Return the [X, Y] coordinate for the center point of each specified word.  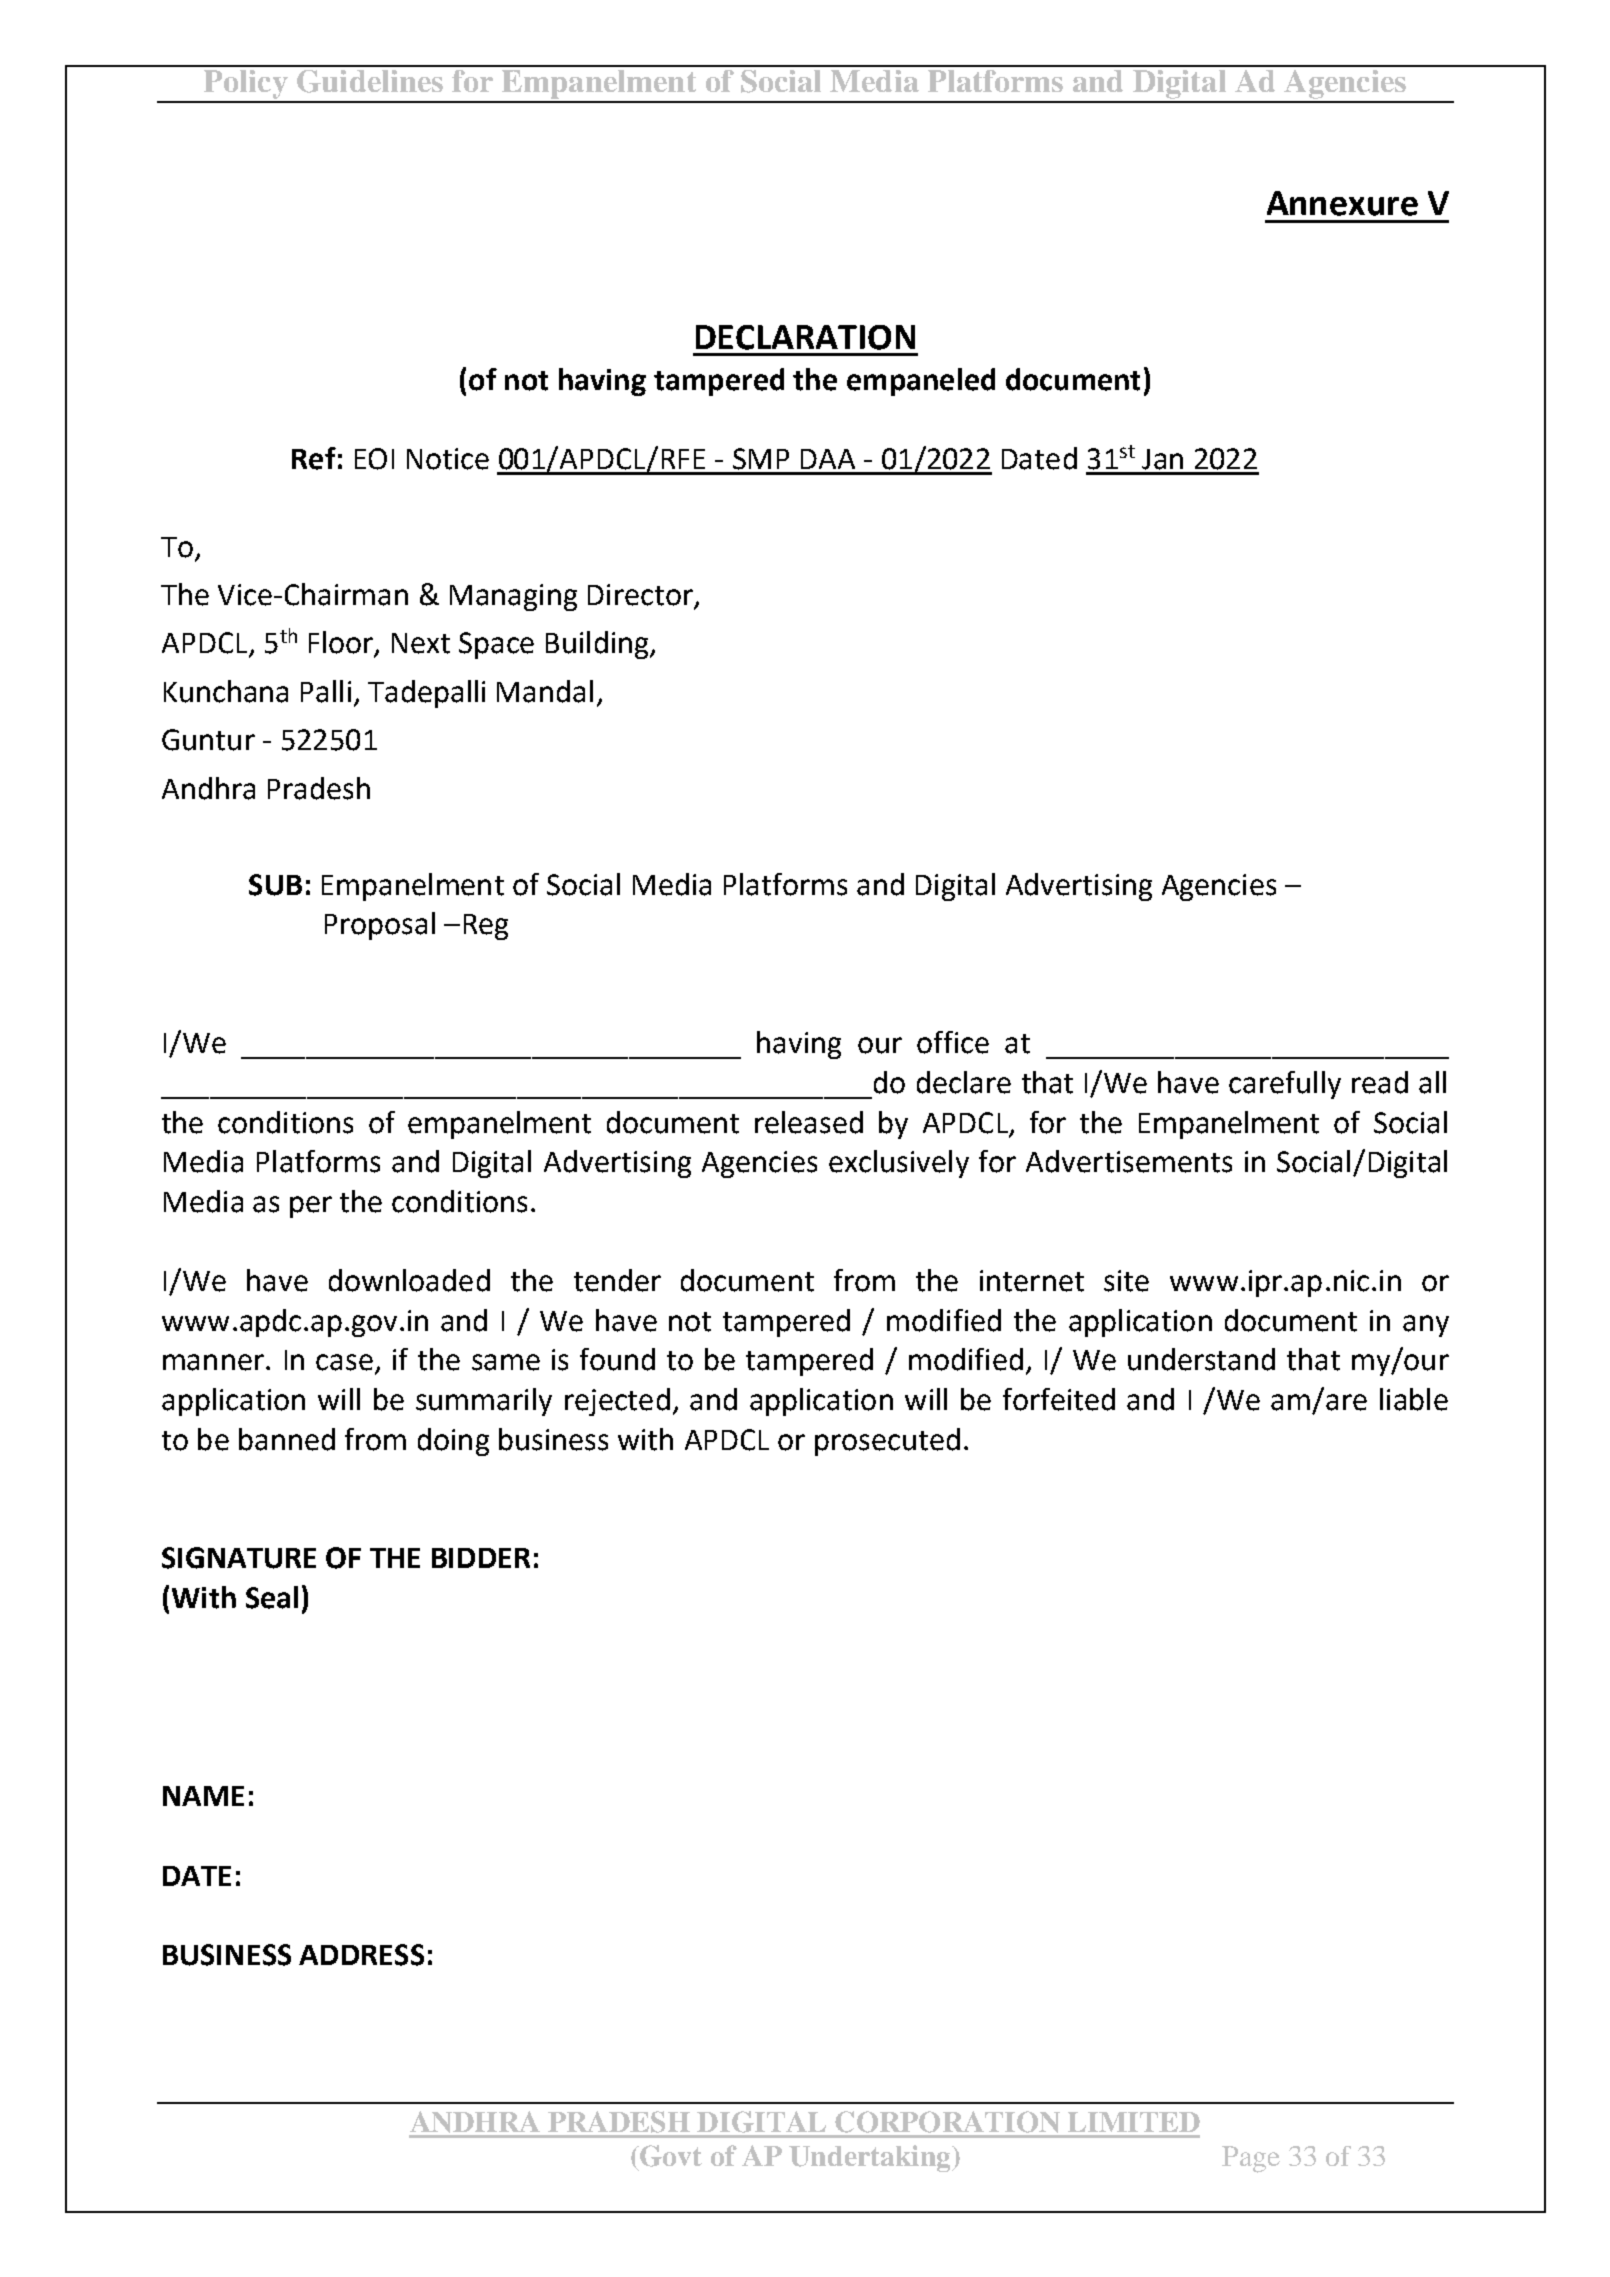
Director [641, 596]
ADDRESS [361, 1955]
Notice [448, 459]
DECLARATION [805, 337]
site [1126, 1281]
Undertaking [871, 2158]
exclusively [899, 1164]
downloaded [409, 1280]
